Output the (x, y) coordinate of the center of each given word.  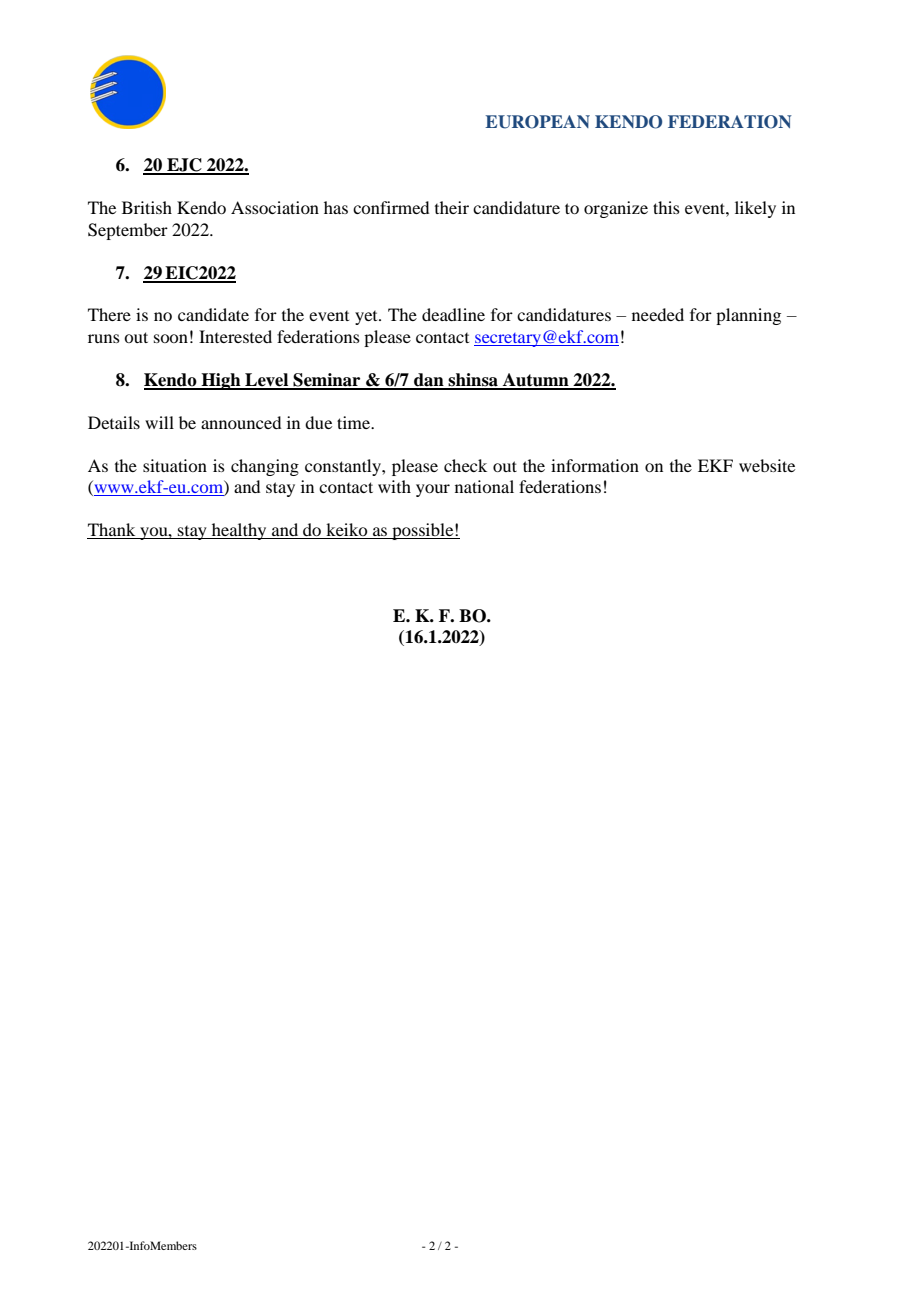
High (221, 381)
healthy (239, 531)
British (147, 207)
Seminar (327, 381)
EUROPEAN (537, 122)
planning (748, 316)
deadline (453, 314)
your (433, 490)
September (128, 231)
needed (658, 314)
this (666, 207)
